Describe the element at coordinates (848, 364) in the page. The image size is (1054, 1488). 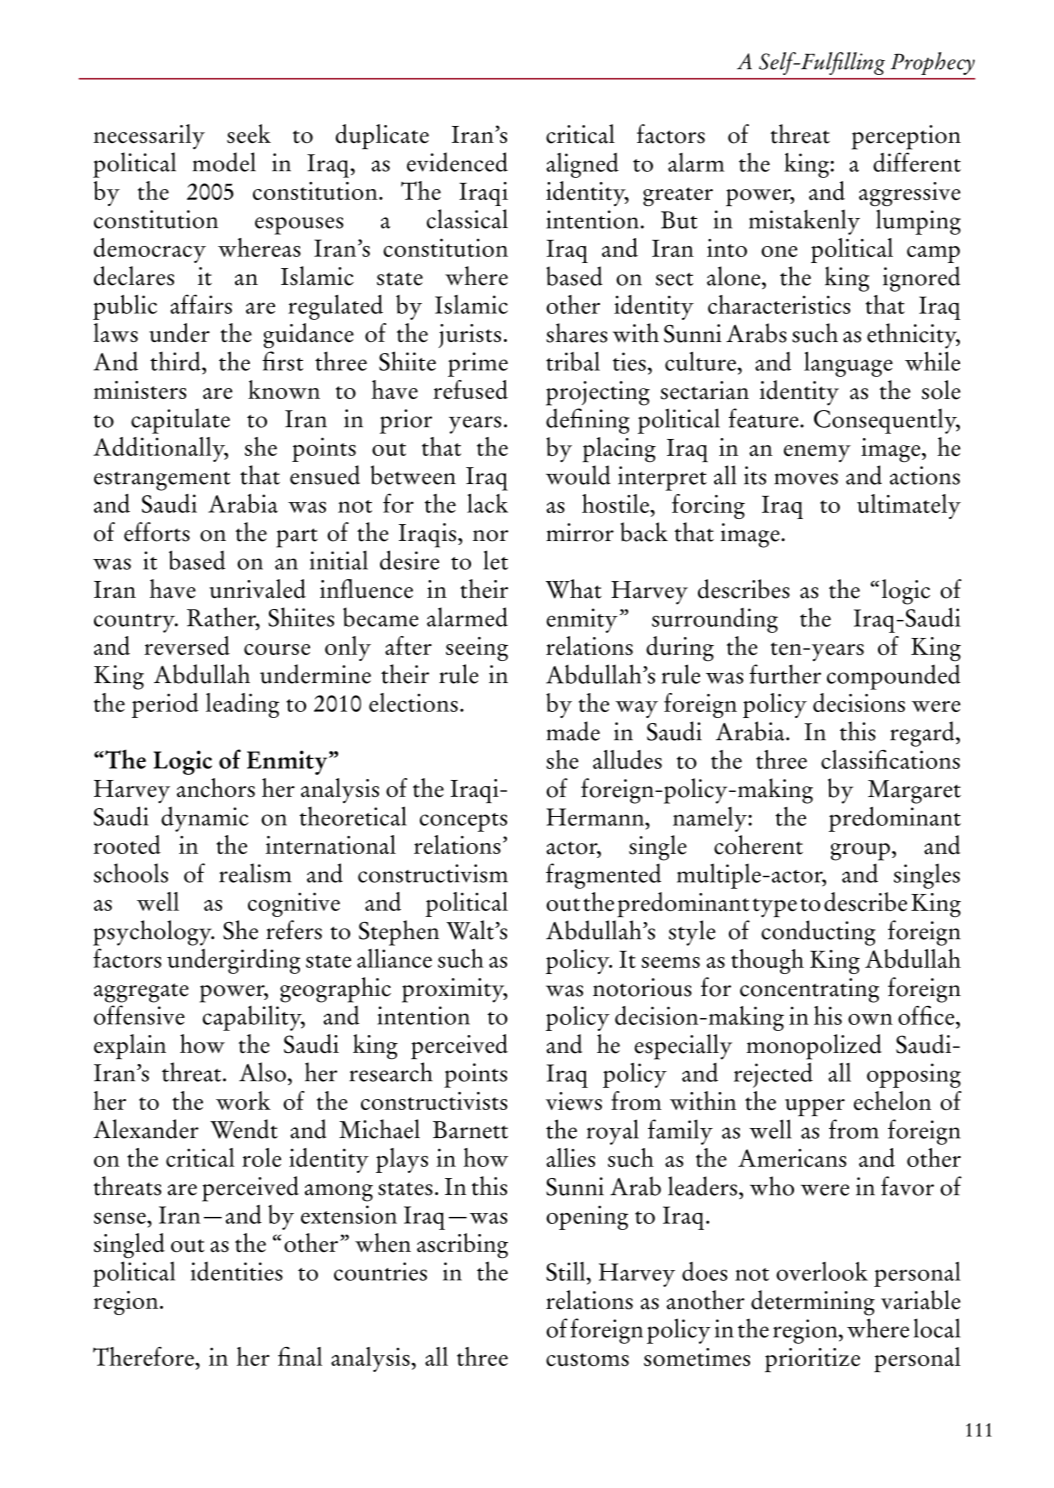
I see `language` at that location.
